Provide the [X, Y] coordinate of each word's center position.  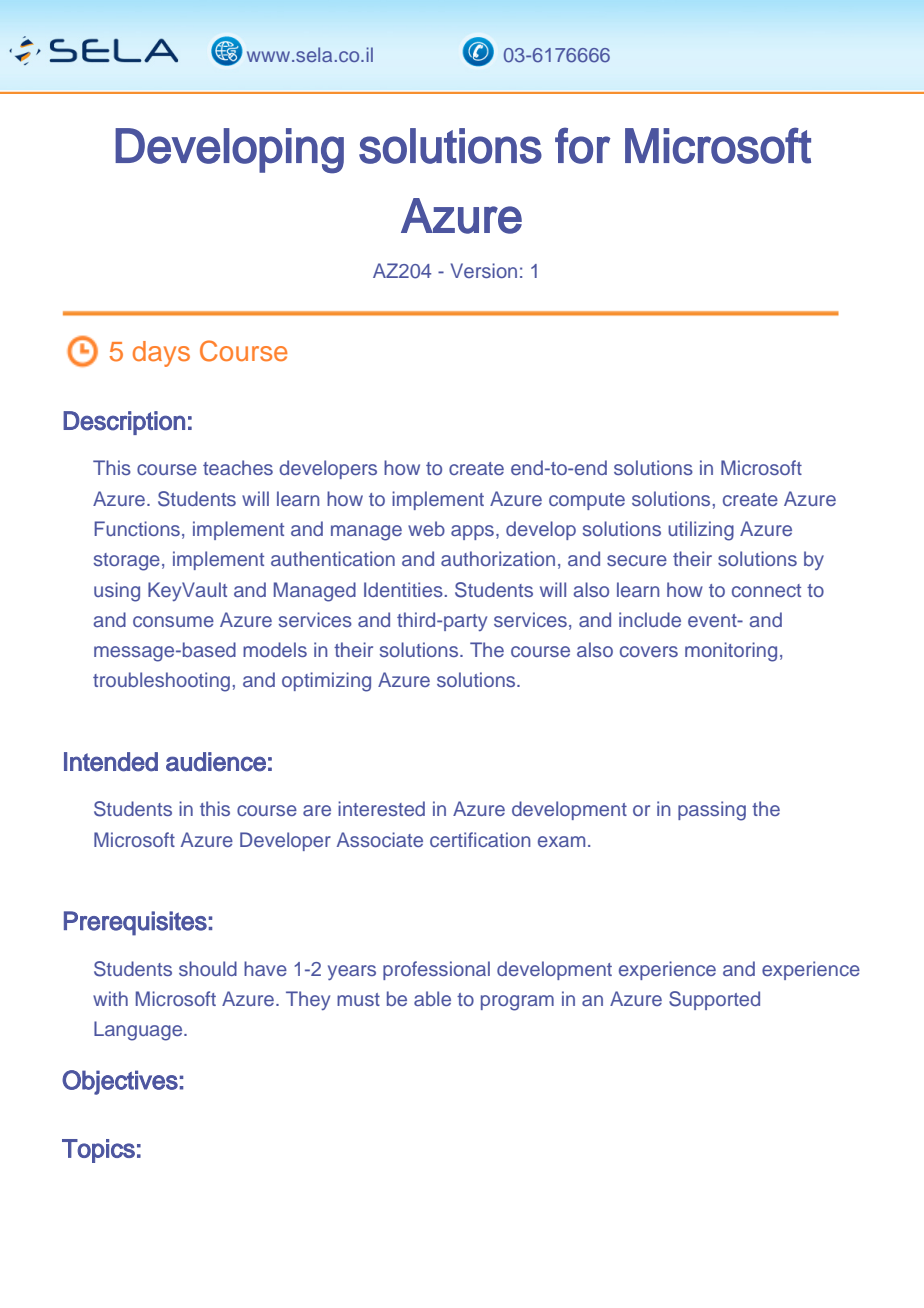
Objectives [120, 1082]
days [161, 354]
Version [484, 270]
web [426, 528]
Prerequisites [135, 923]
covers [649, 651]
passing [712, 811]
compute [587, 501]
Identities [403, 589]
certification [480, 839]
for [582, 145]
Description [124, 423]
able [432, 998]
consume [173, 621]
